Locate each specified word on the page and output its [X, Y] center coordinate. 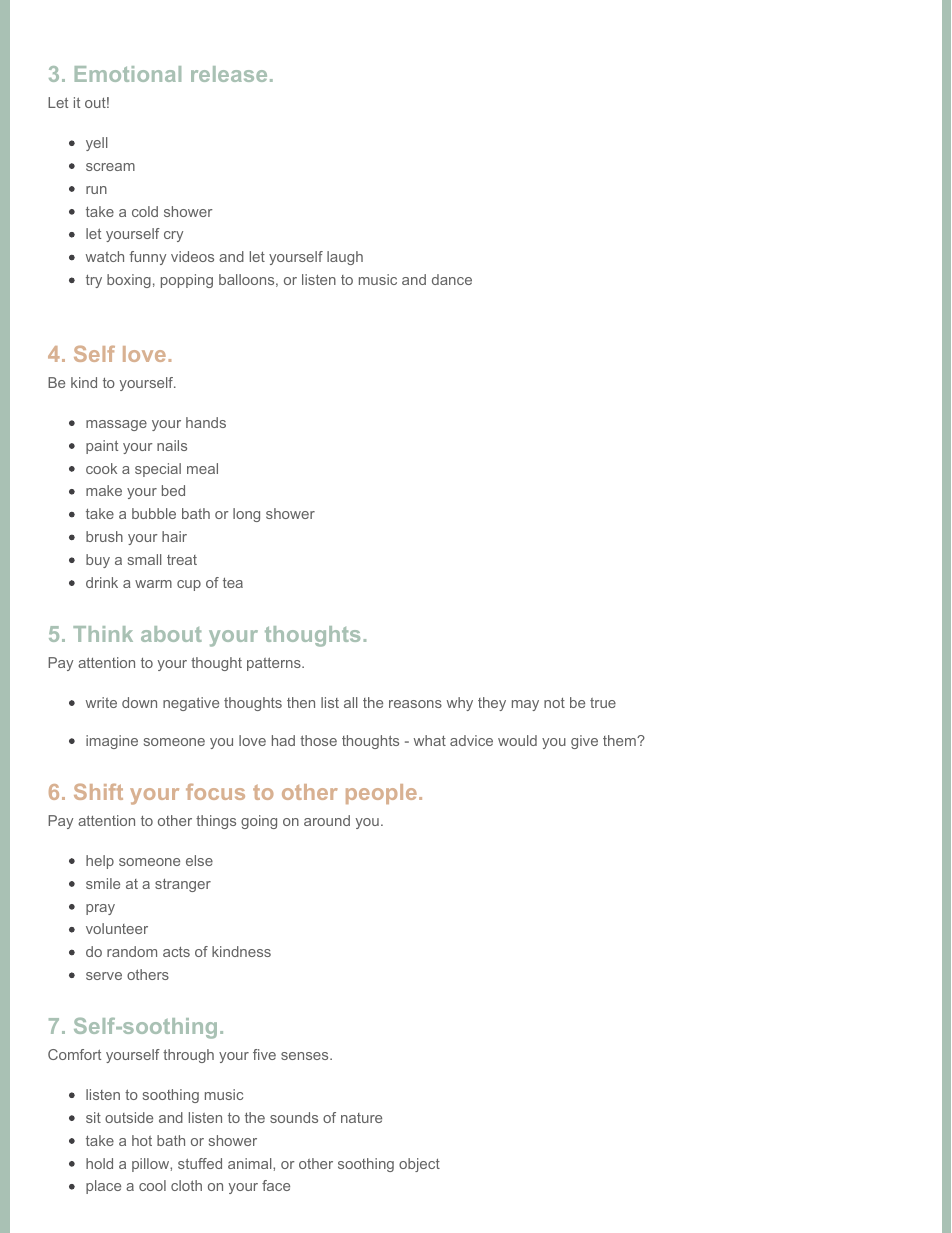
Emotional [128, 74]
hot [142, 1140]
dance [452, 279]
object [419, 1165]
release [229, 74]
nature [361, 1118]
